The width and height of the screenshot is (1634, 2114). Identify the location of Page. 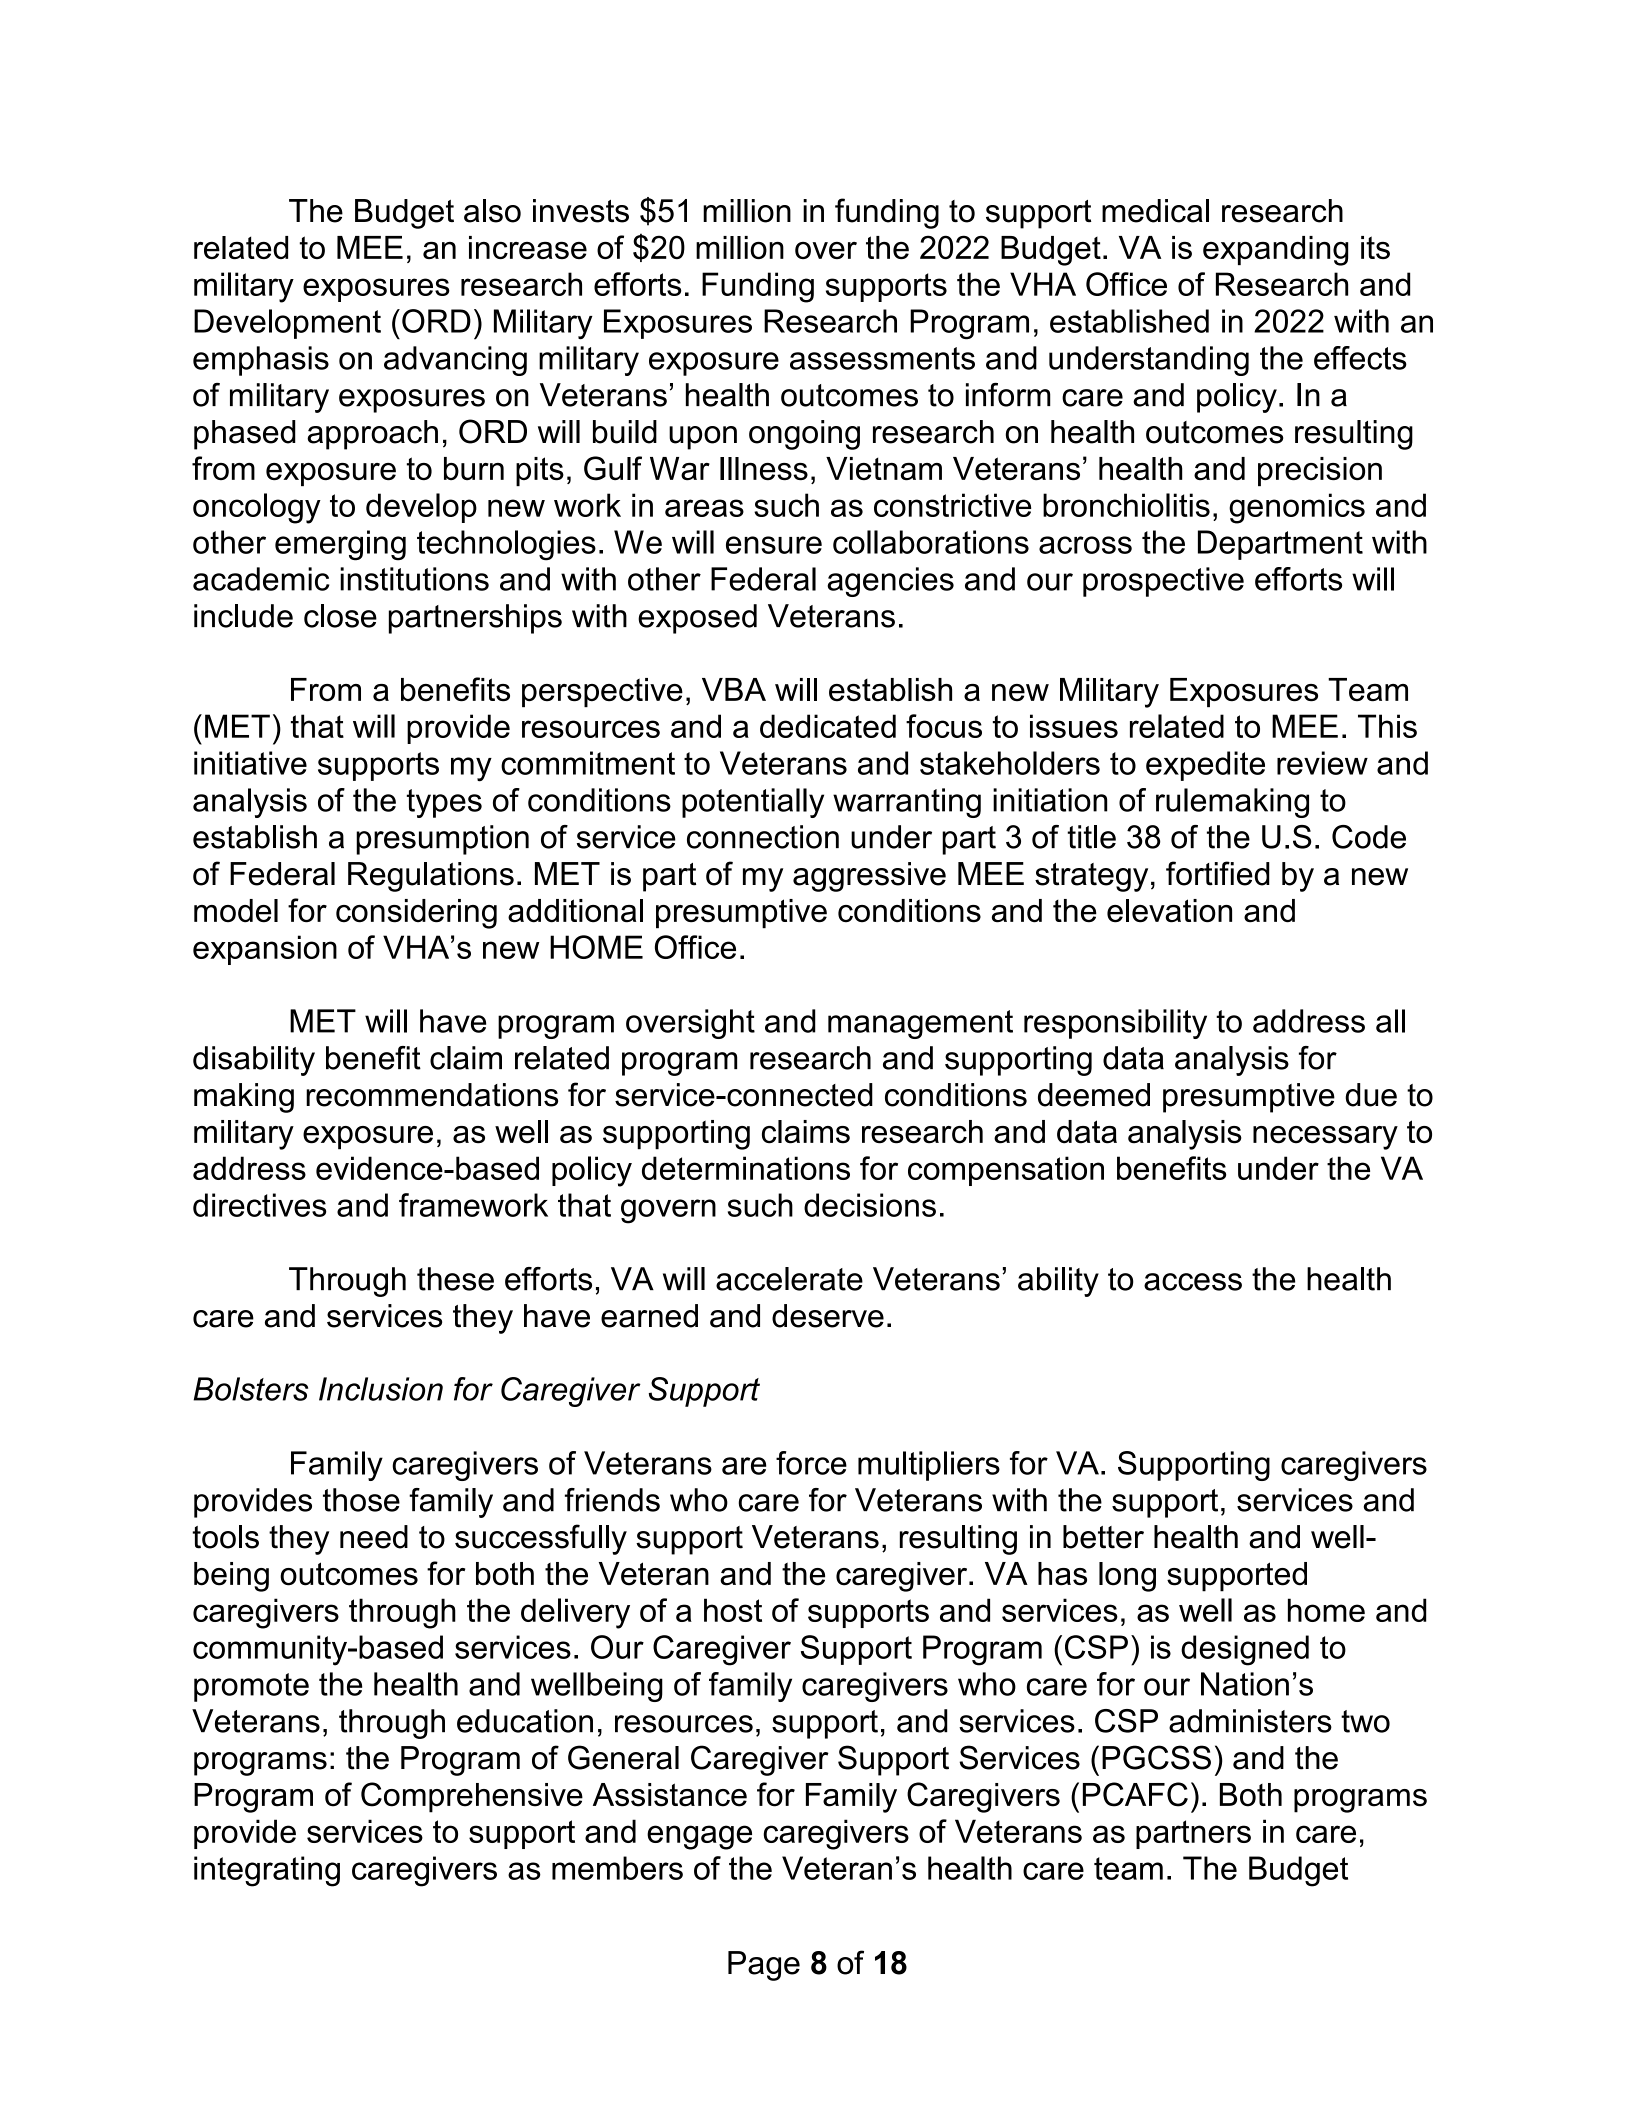
(764, 1966).
